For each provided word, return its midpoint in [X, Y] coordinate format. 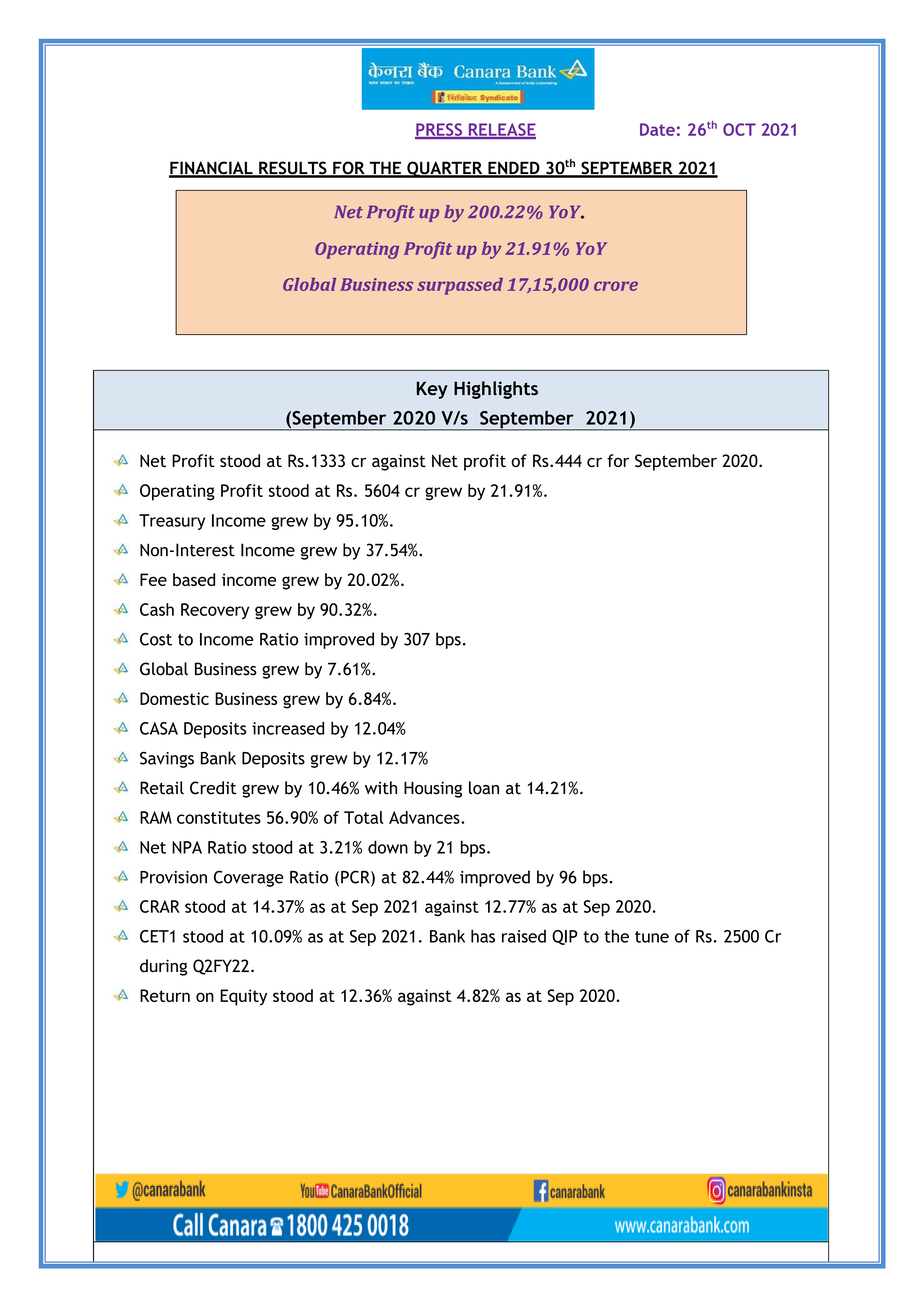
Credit [213, 788]
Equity [243, 997]
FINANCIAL [212, 169]
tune [652, 937]
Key [432, 390]
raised [524, 936]
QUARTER [445, 169]
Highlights [496, 390]
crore [616, 286]
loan [484, 788]
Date [657, 129]
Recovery [215, 611]
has [483, 936]
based [194, 579]
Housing [433, 789]
